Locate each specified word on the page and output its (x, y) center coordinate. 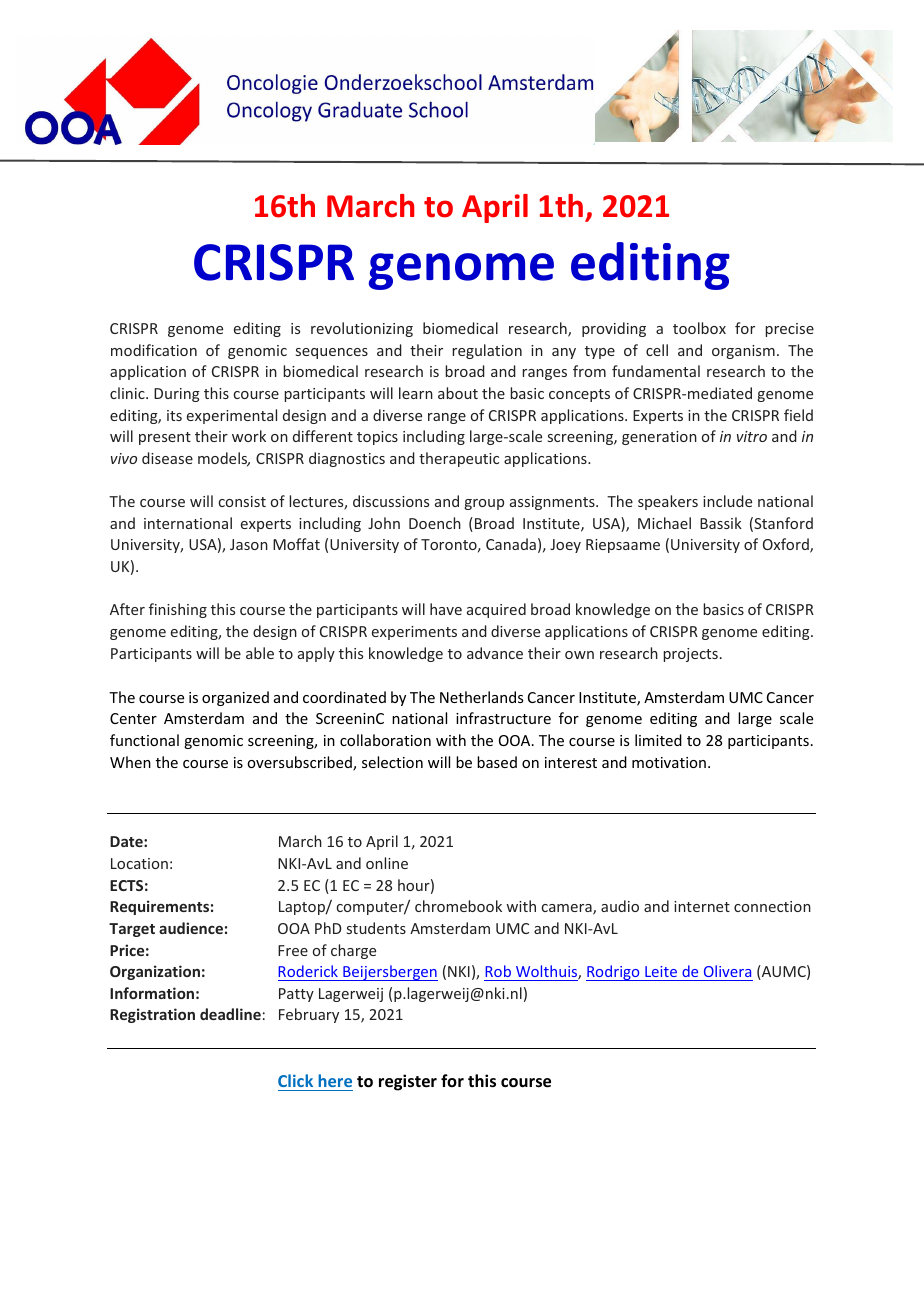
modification (154, 350)
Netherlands (481, 697)
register (408, 1082)
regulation (487, 351)
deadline (230, 1014)
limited (658, 740)
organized (235, 698)
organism (743, 352)
